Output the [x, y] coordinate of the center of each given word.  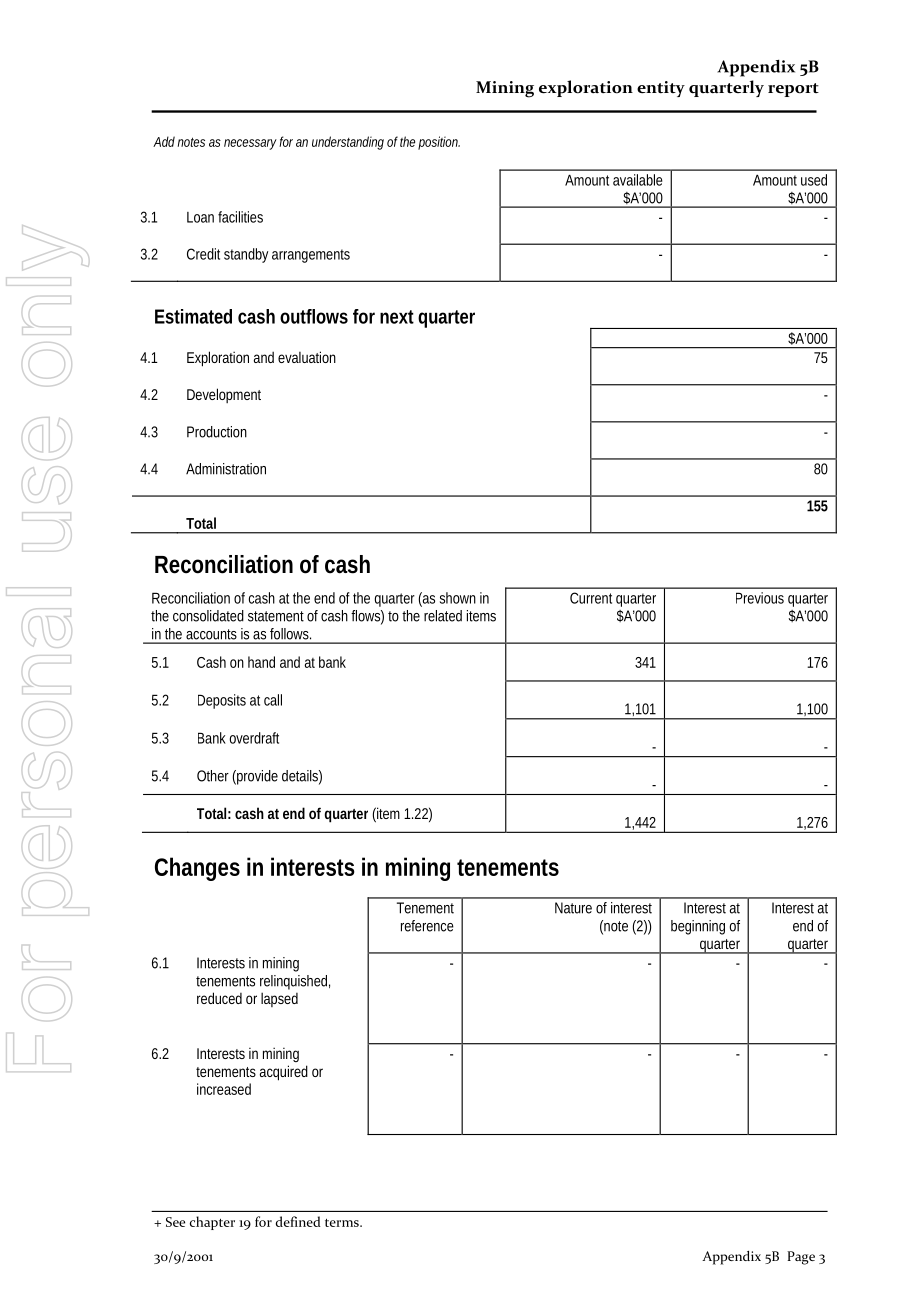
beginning [698, 927]
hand [261, 662]
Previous [760, 598]
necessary [250, 144]
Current [591, 598]
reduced [219, 998]
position [438, 143]
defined [298, 1221]
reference [427, 926]
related [443, 616]
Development [224, 395]
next [397, 317]
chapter [212, 1223]
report [793, 90]
